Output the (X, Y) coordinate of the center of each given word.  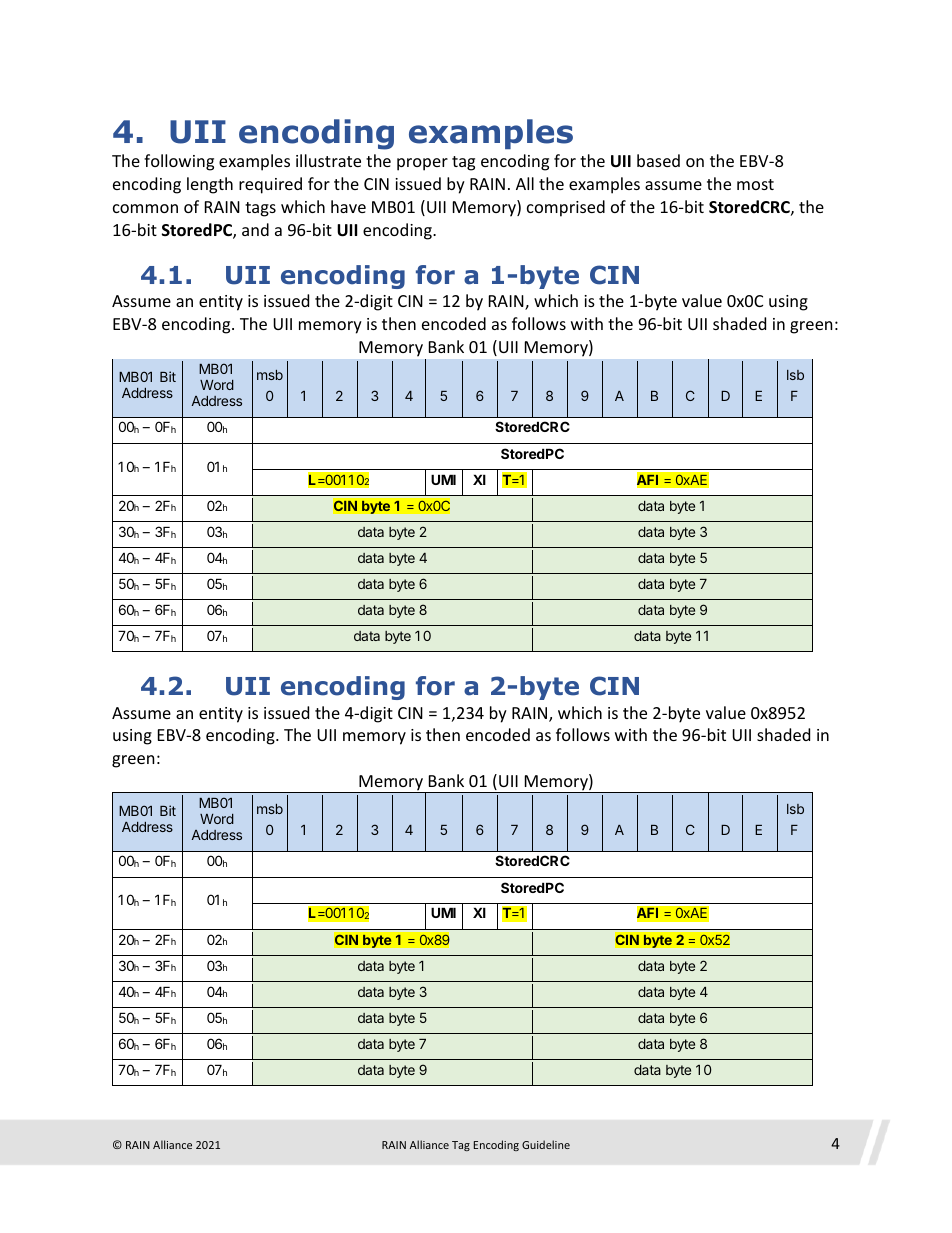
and (255, 229)
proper (422, 164)
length (210, 185)
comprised (566, 208)
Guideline (546, 1144)
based (658, 160)
